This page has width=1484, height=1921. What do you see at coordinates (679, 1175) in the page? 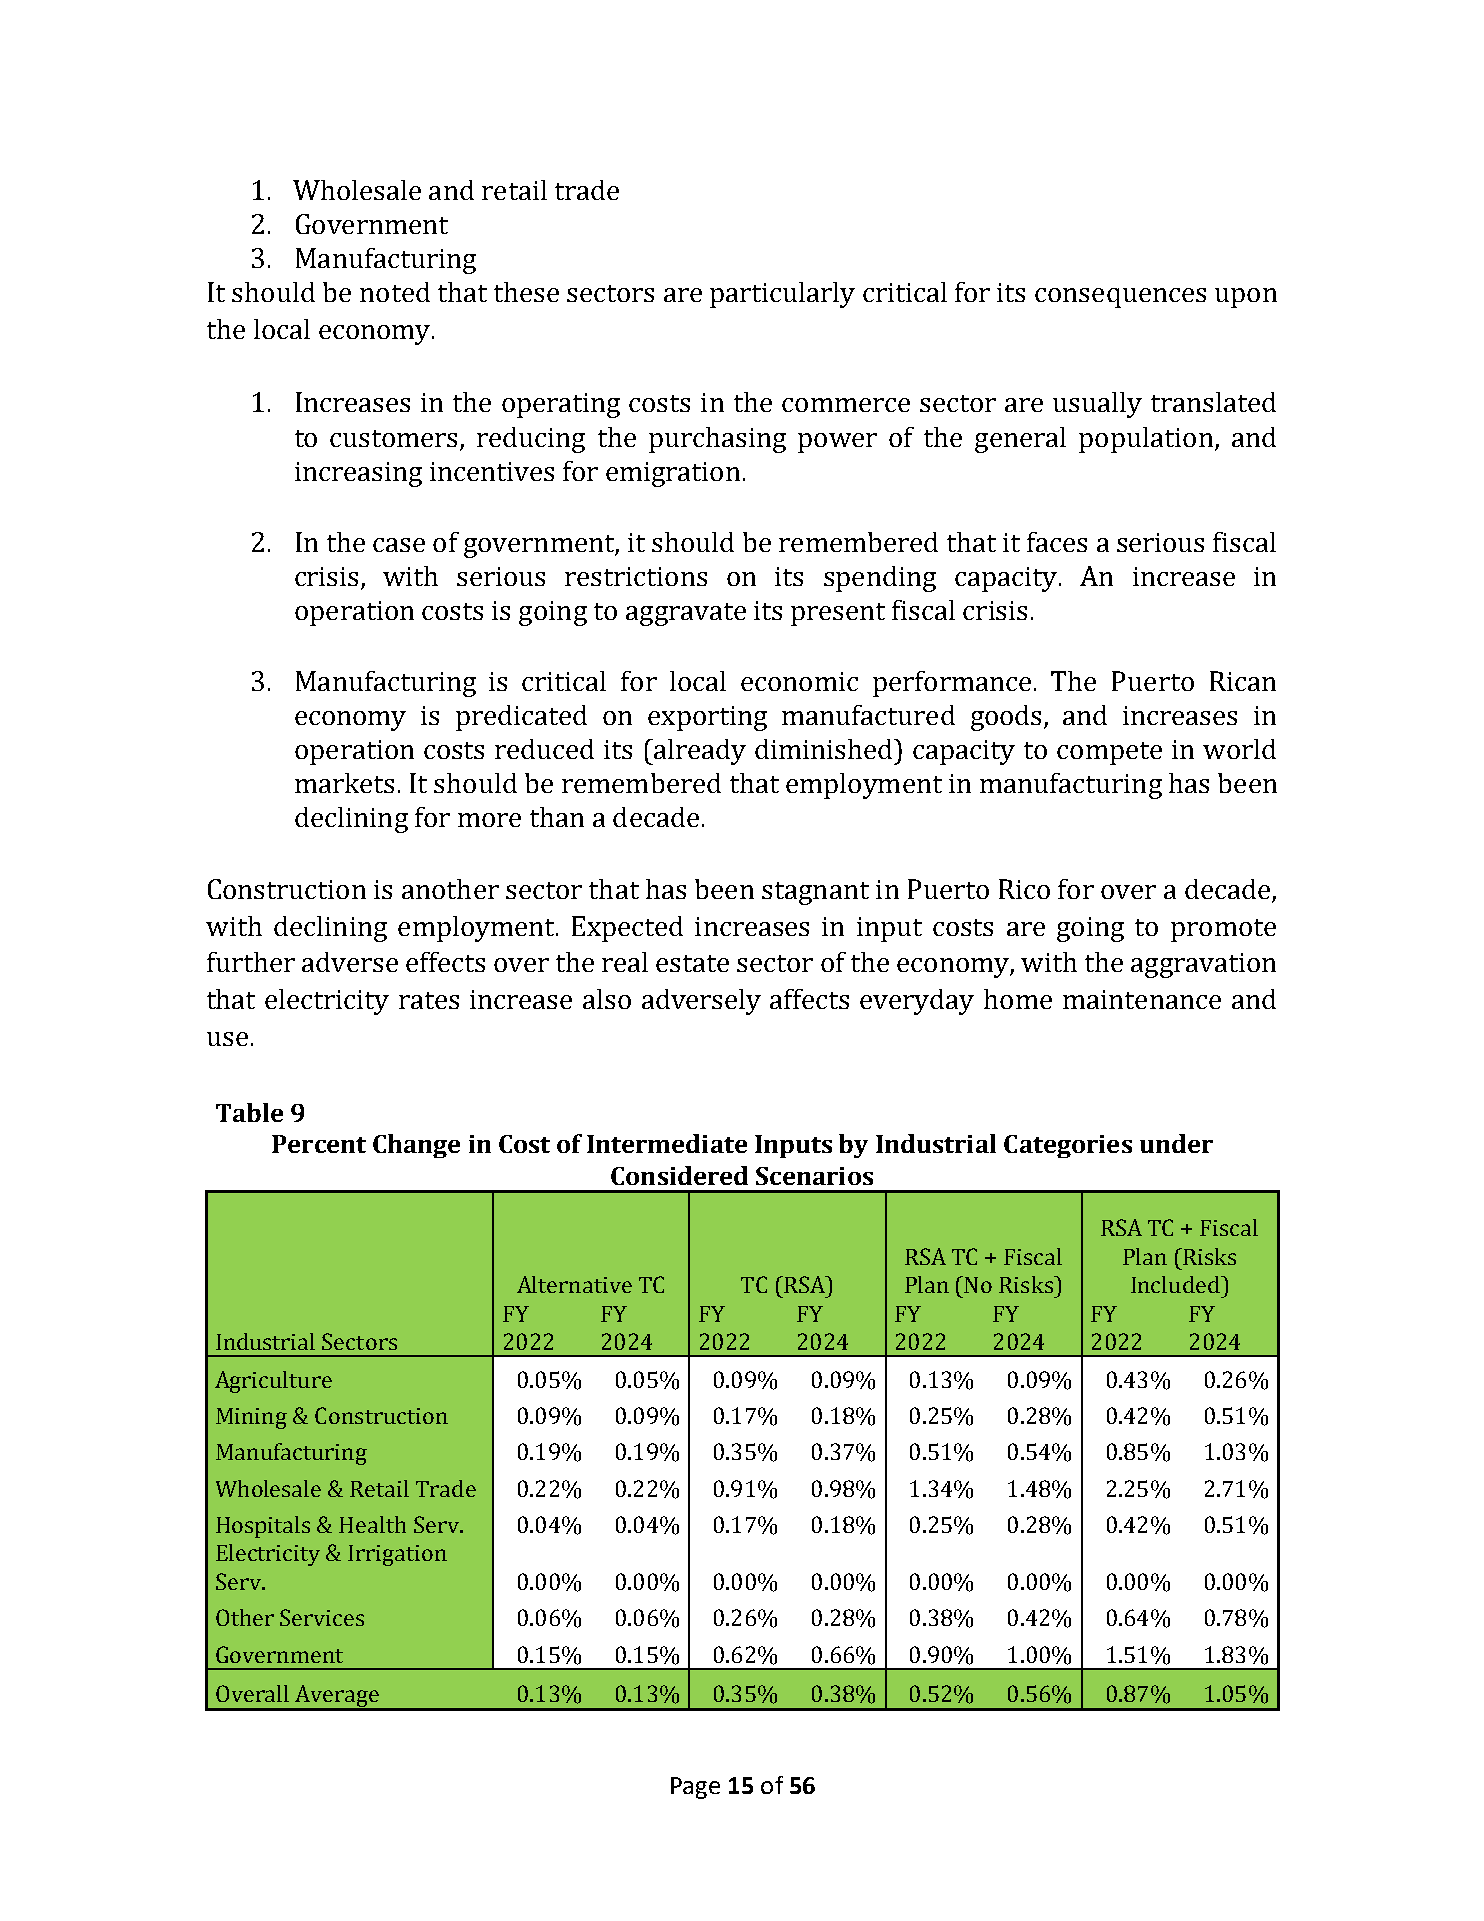
I see `Considered` at bounding box center [679, 1175].
